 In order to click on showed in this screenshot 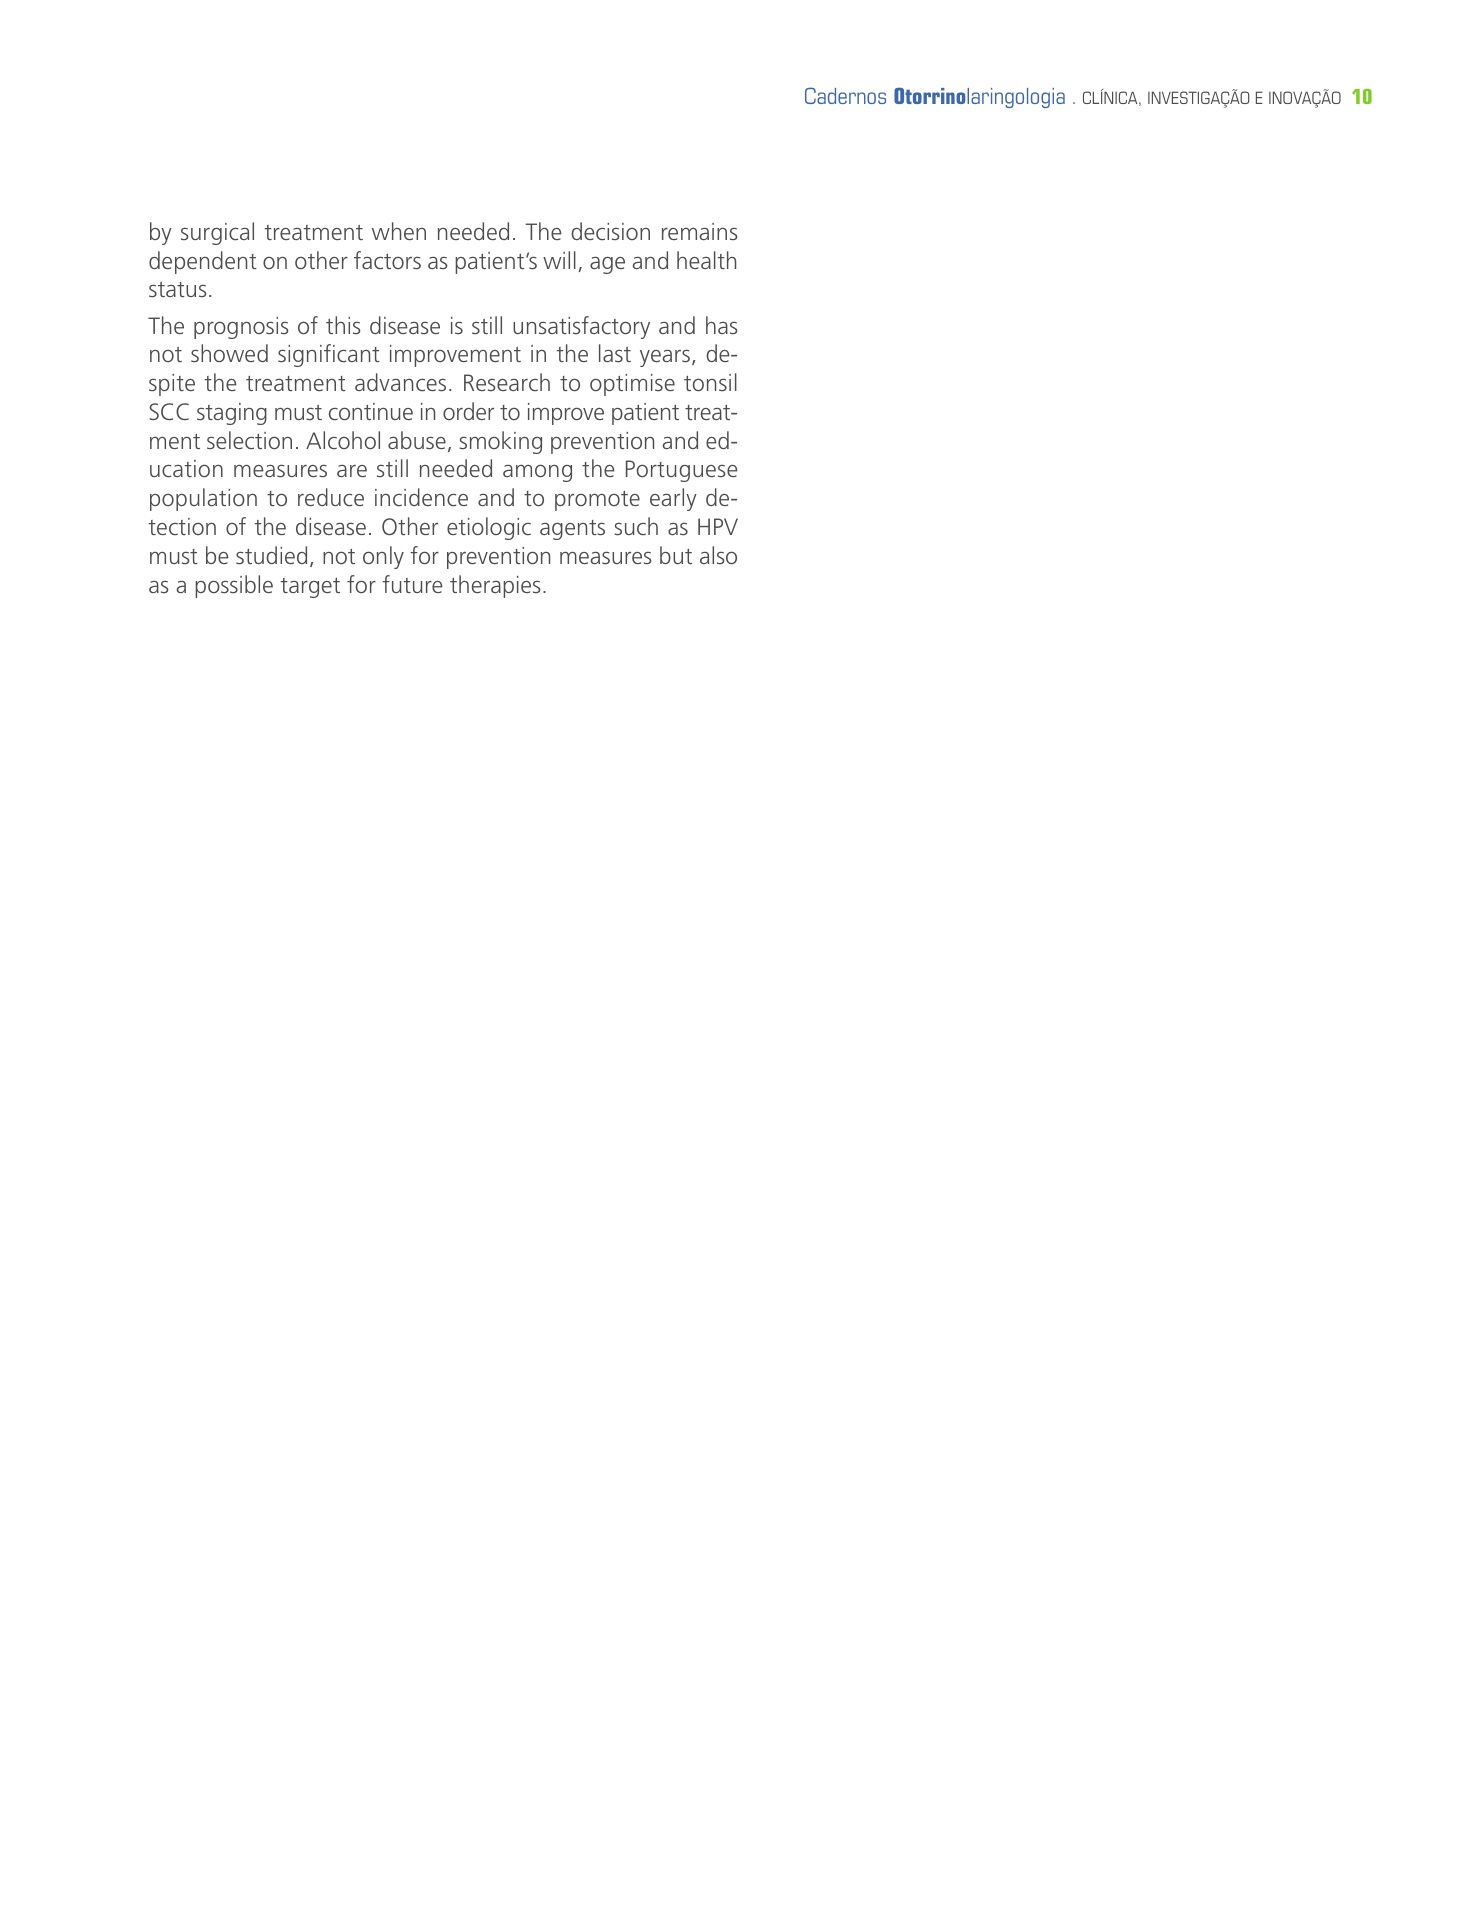, I will do `click(229, 353)`.
